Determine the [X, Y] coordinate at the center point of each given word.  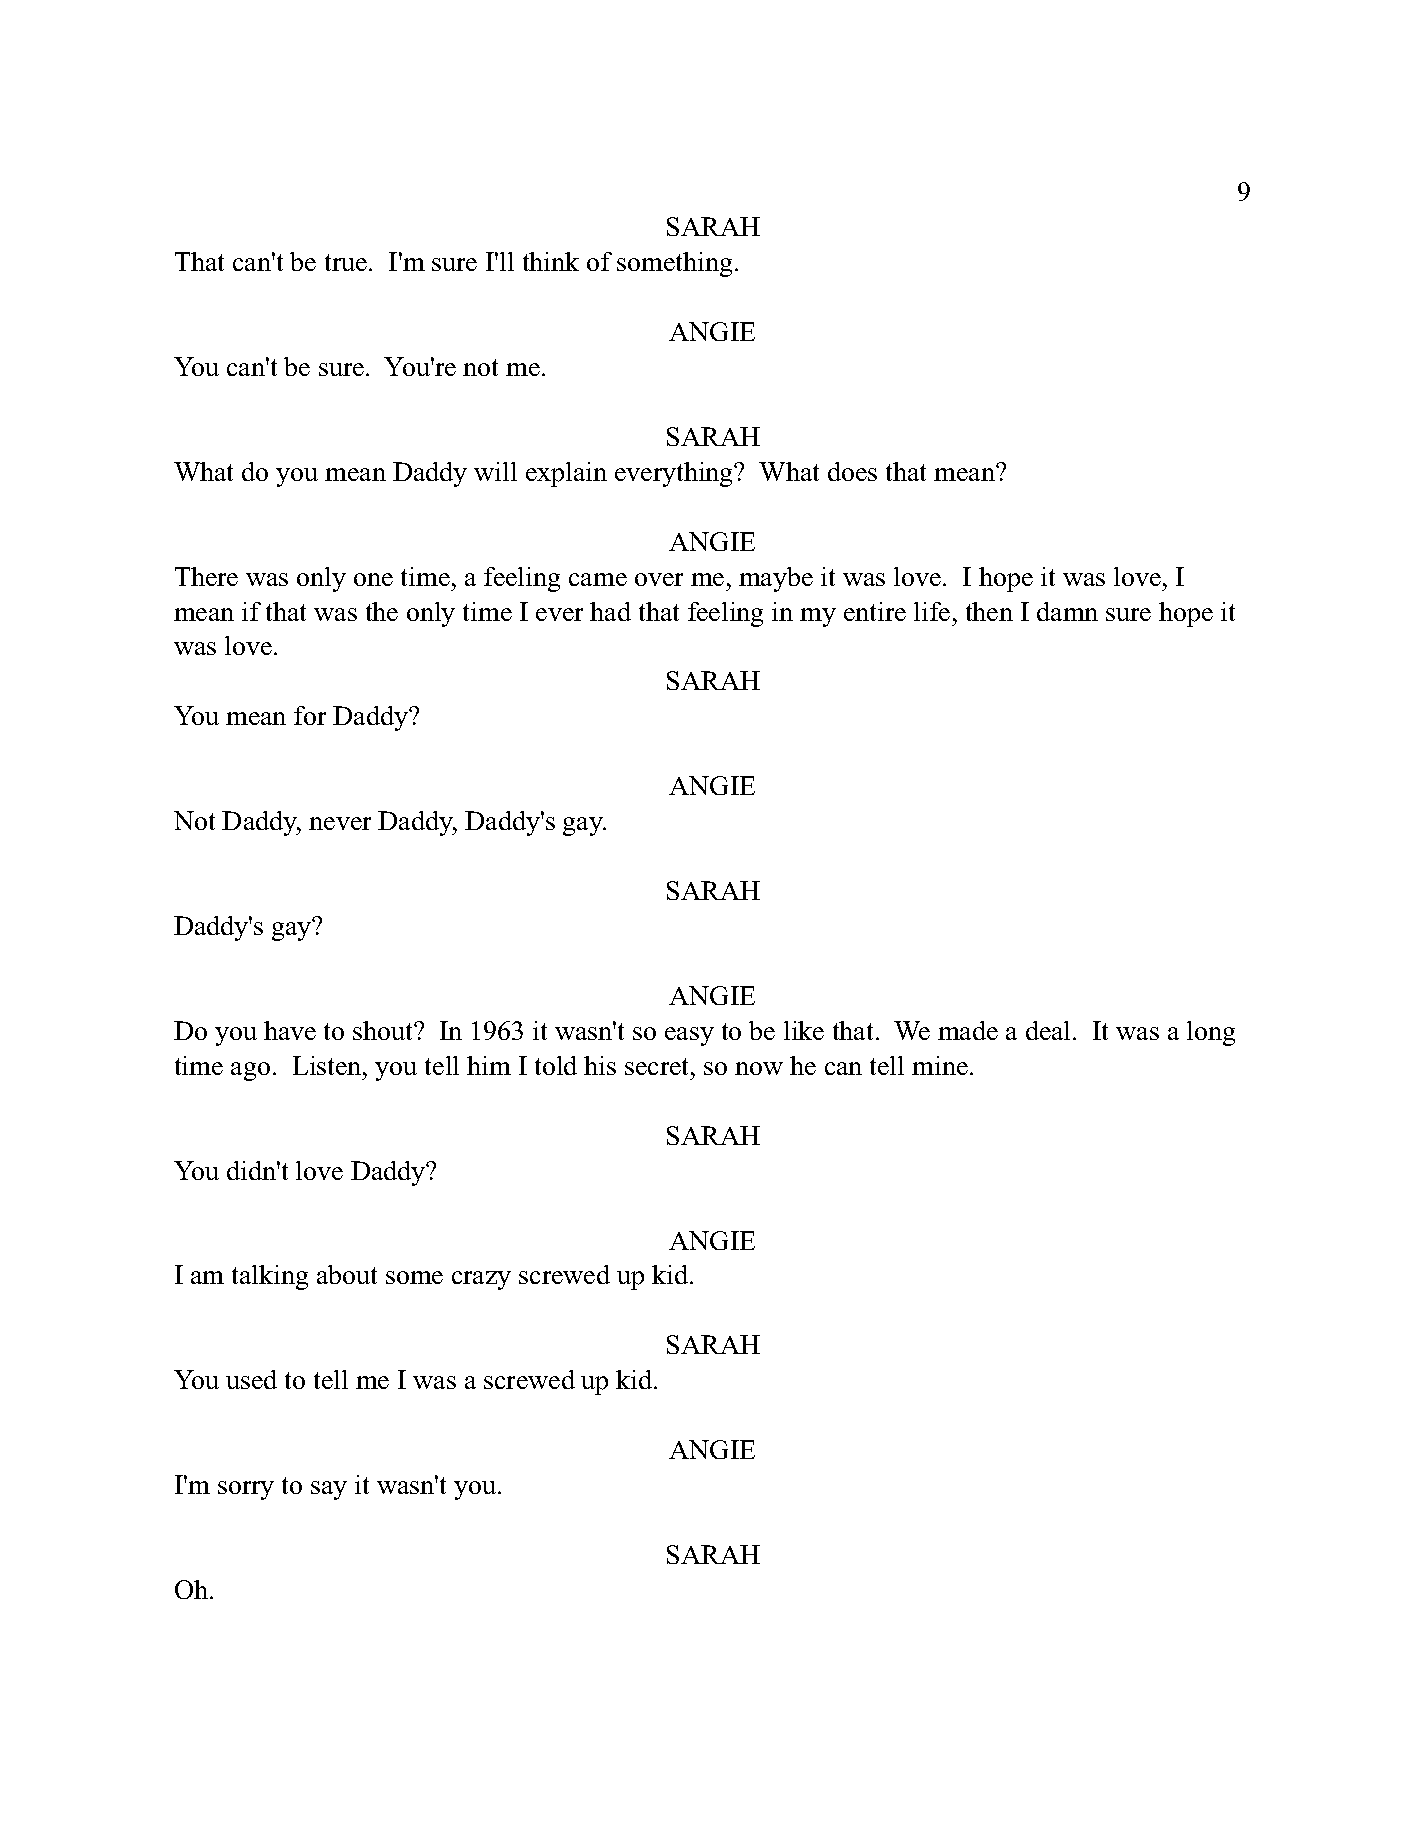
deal [1050, 1030]
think [551, 261]
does [852, 471]
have [290, 1030]
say [329, 1490]
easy [689, 1036]
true [346, 262]
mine [940, 1065]
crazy [481, 1280]
